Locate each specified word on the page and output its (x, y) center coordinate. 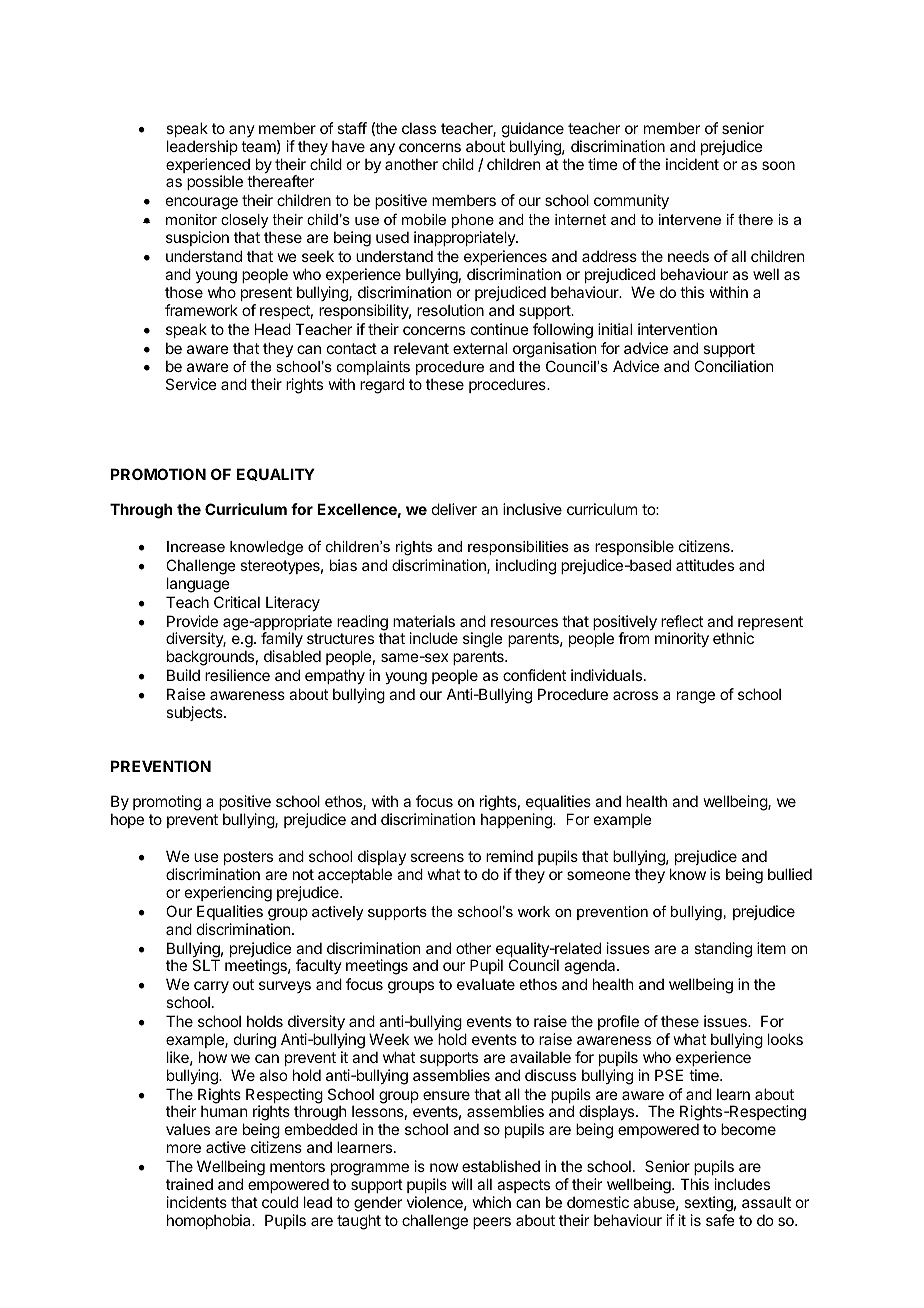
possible (215, 182)
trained (189, 1184)
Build (183, 675)
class (419, 128)
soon (778, 165)
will (462, 1184)
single (483, 640)
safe (720, 1220)
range (696, 697)
